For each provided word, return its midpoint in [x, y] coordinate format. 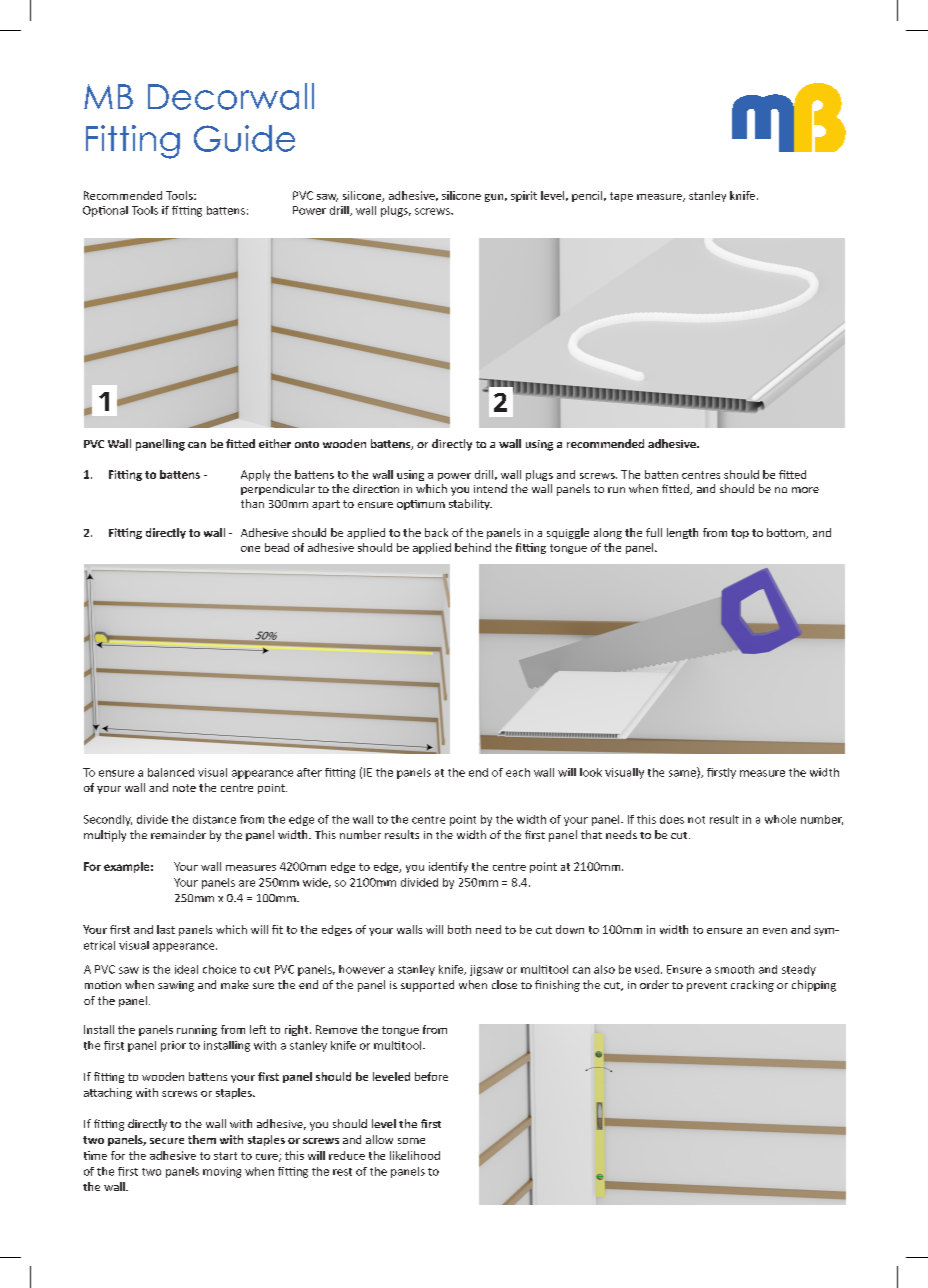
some [411, 1141]
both [459, 929]
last [166, 929]
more [805, 490]
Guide [244, 138]
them [202, 1139]
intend [490, 488]
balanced [171, 772]
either [275, 443]
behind [473, 547]
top [740, 534]
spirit [524, 196]
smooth [734, 969]
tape [621, 197]
